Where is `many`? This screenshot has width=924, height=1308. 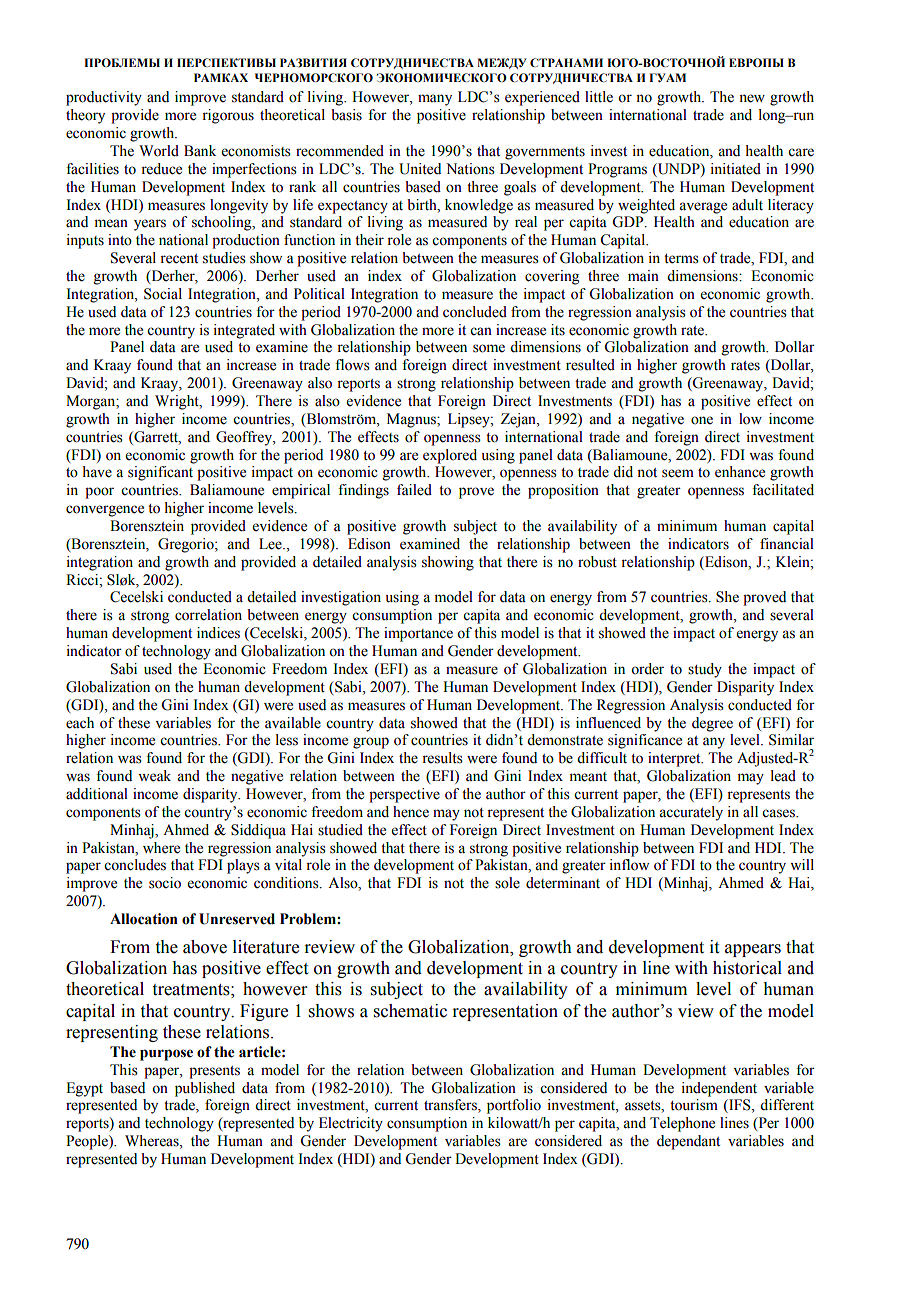
many is located at coordinates (435, 100).
